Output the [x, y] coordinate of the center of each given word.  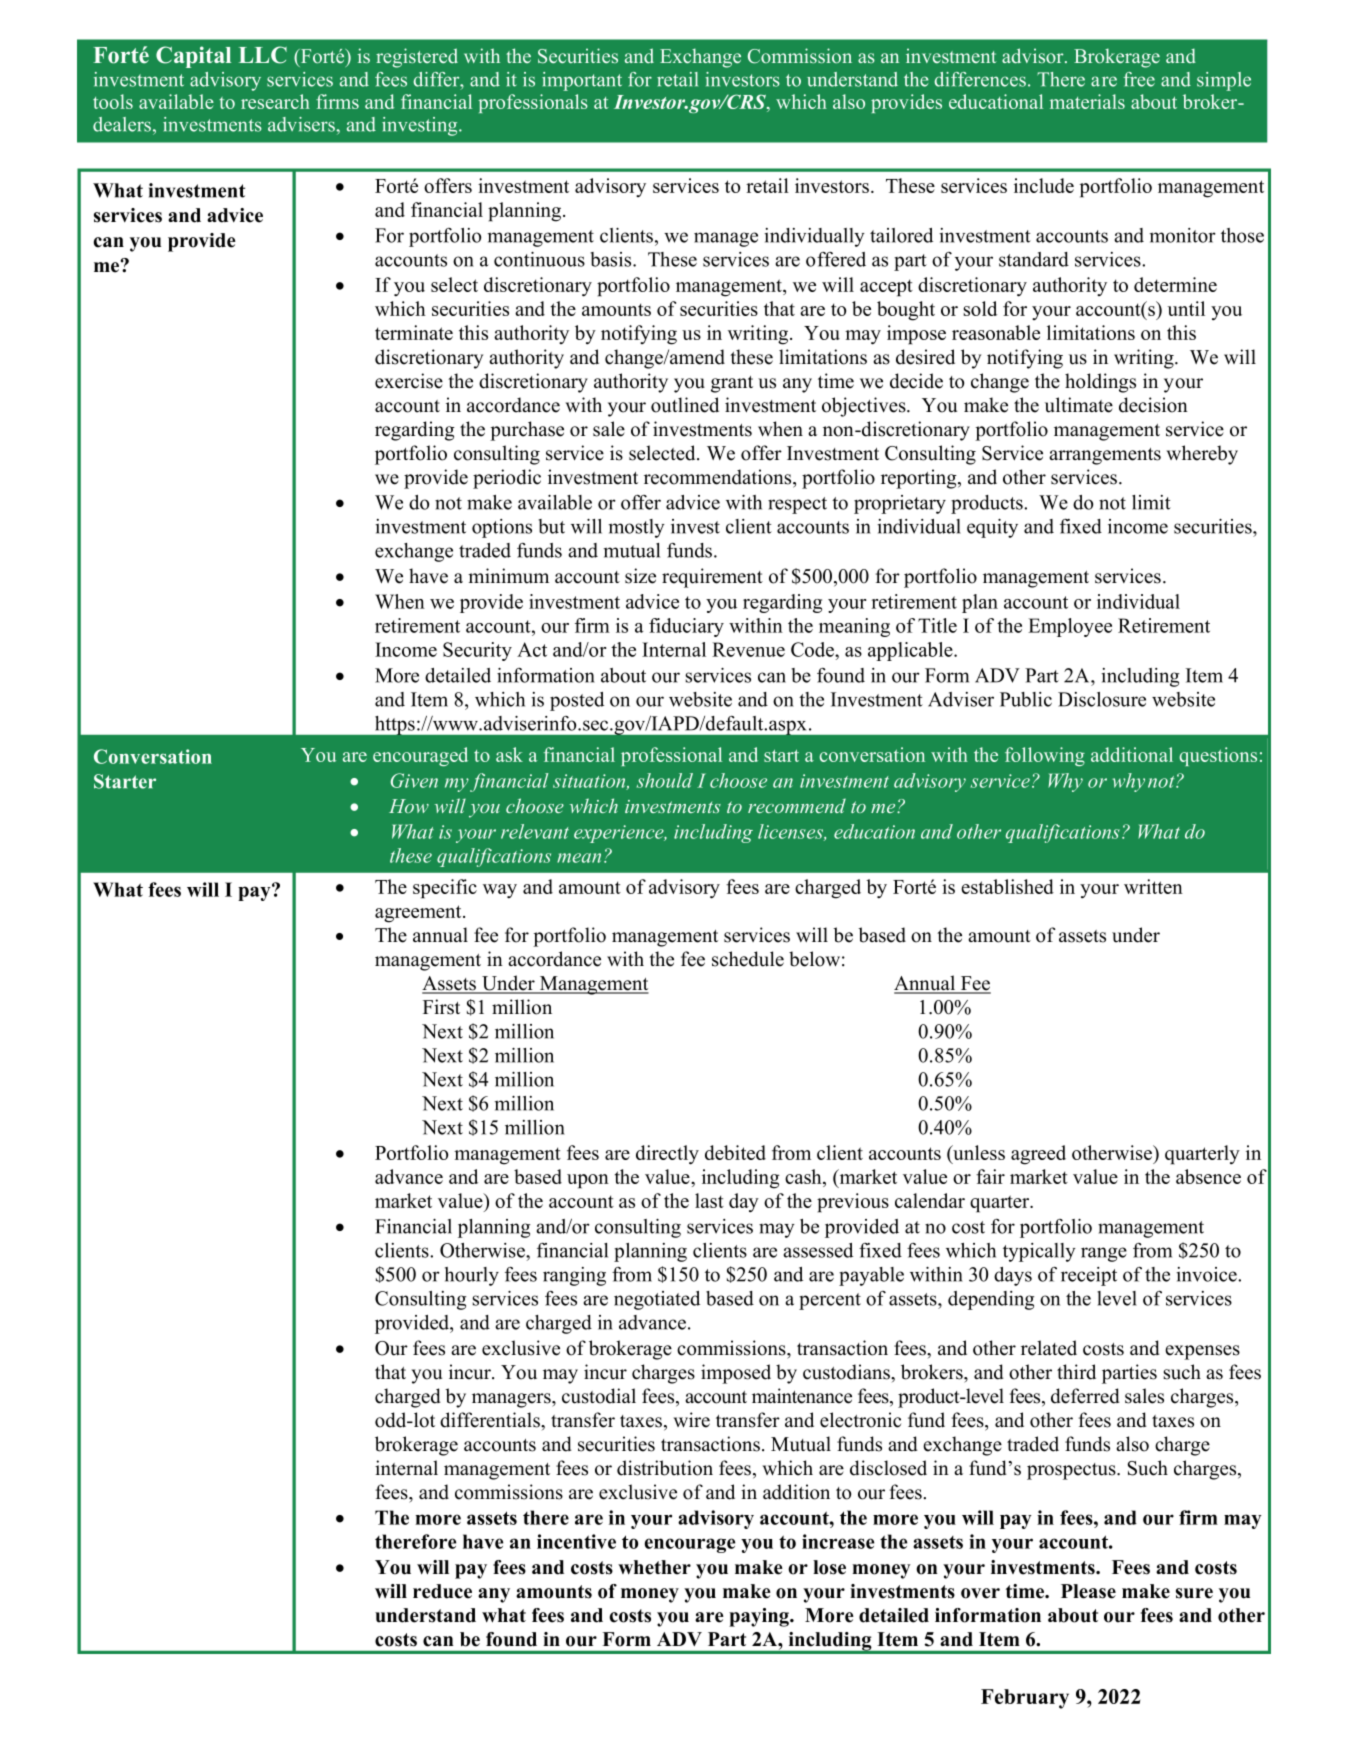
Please [1088, 1591]
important [582, 81]
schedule [748, 959]
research [275, 101]
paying [760, 1617]
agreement [419, 914]
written [1153, 886]
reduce [442, 1591]
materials [1087, 101]
